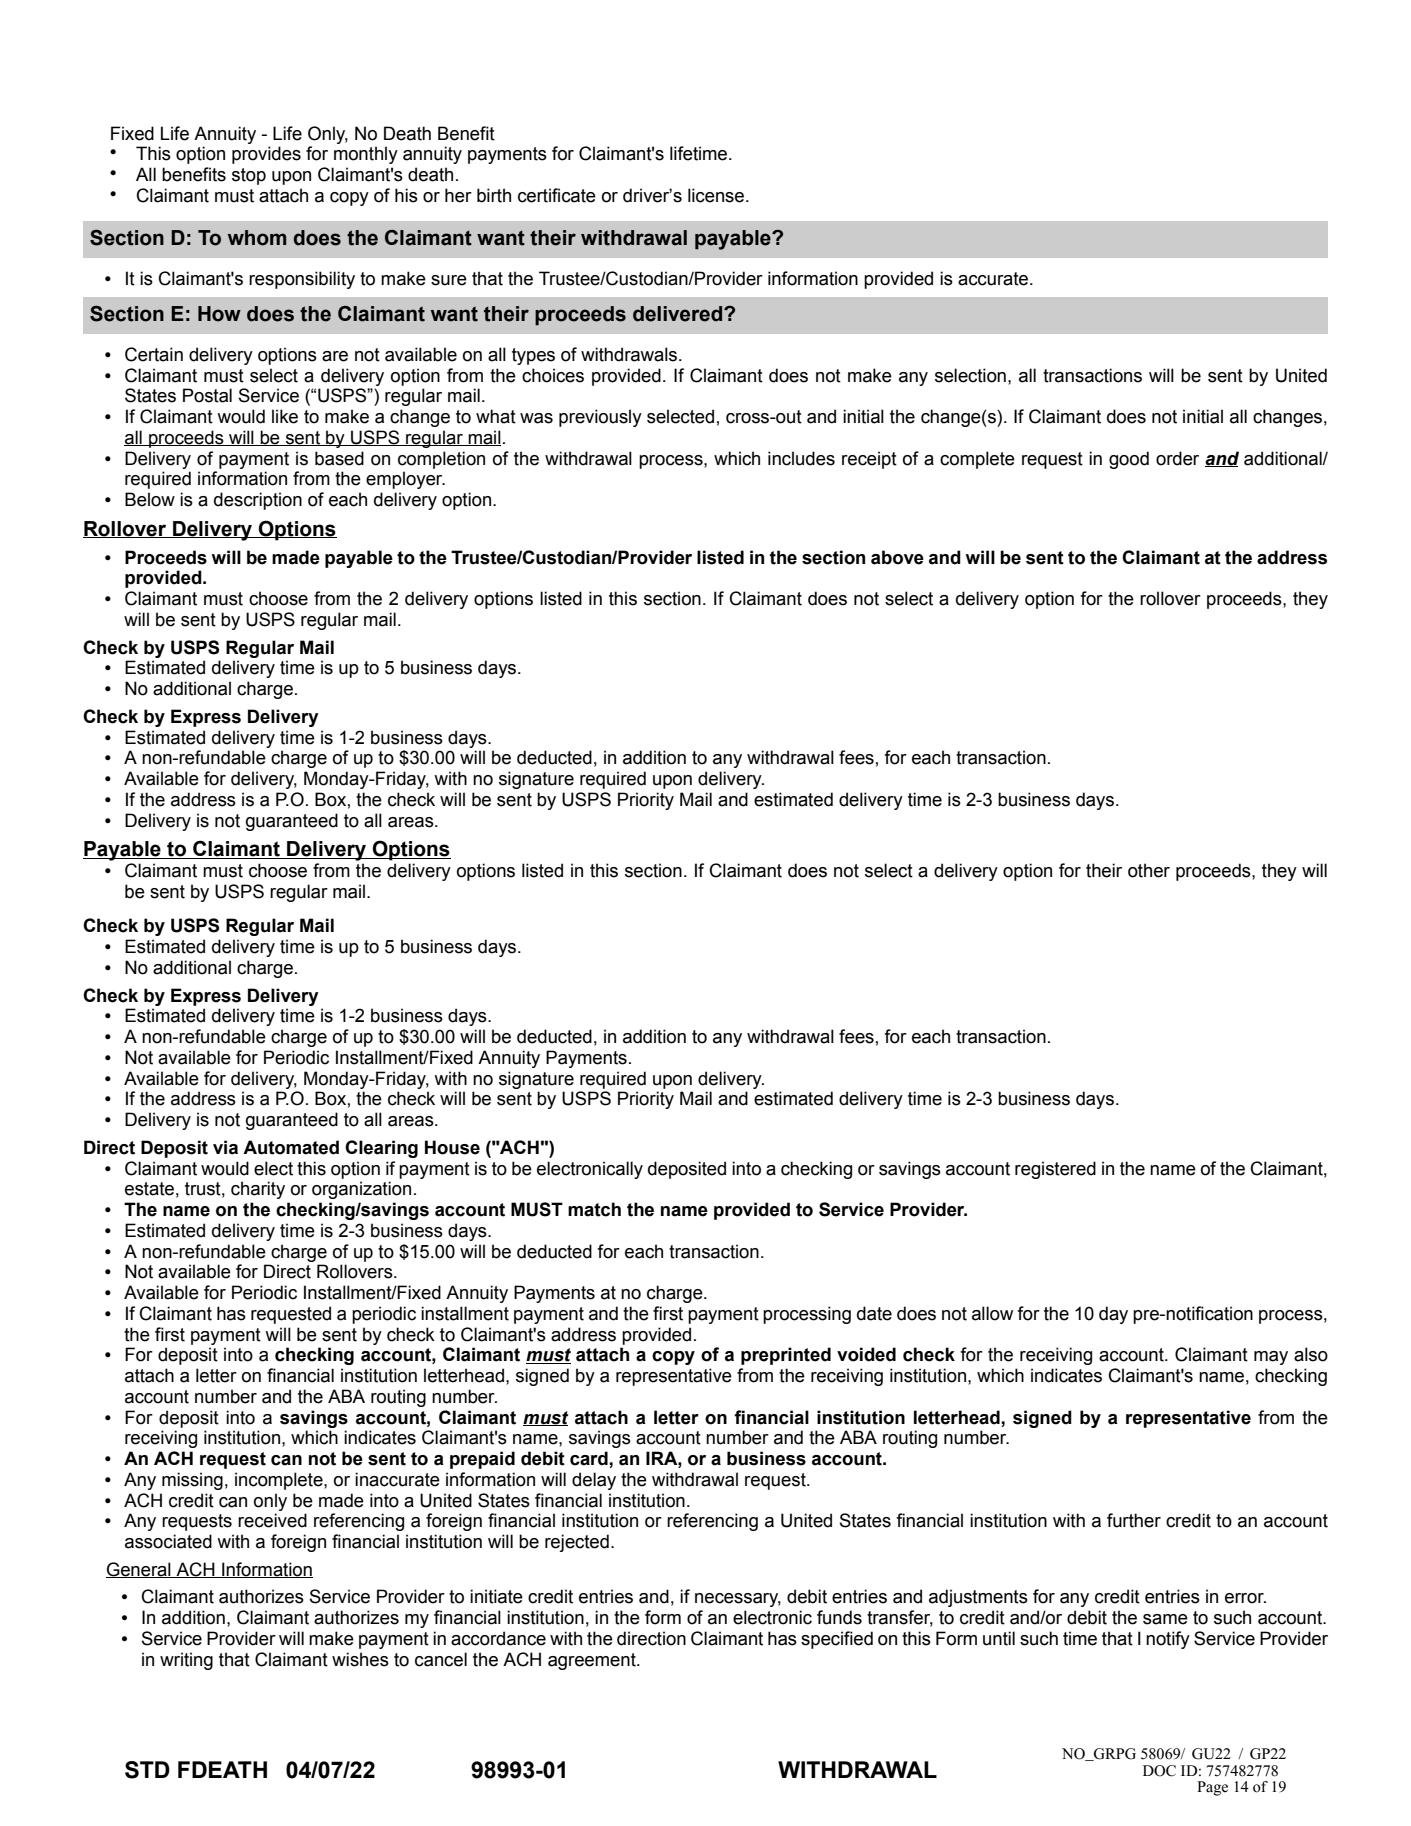 Image resolution: width=1411 pixels, height=1826 pixels. I want to click on license, so click(717, 195).
